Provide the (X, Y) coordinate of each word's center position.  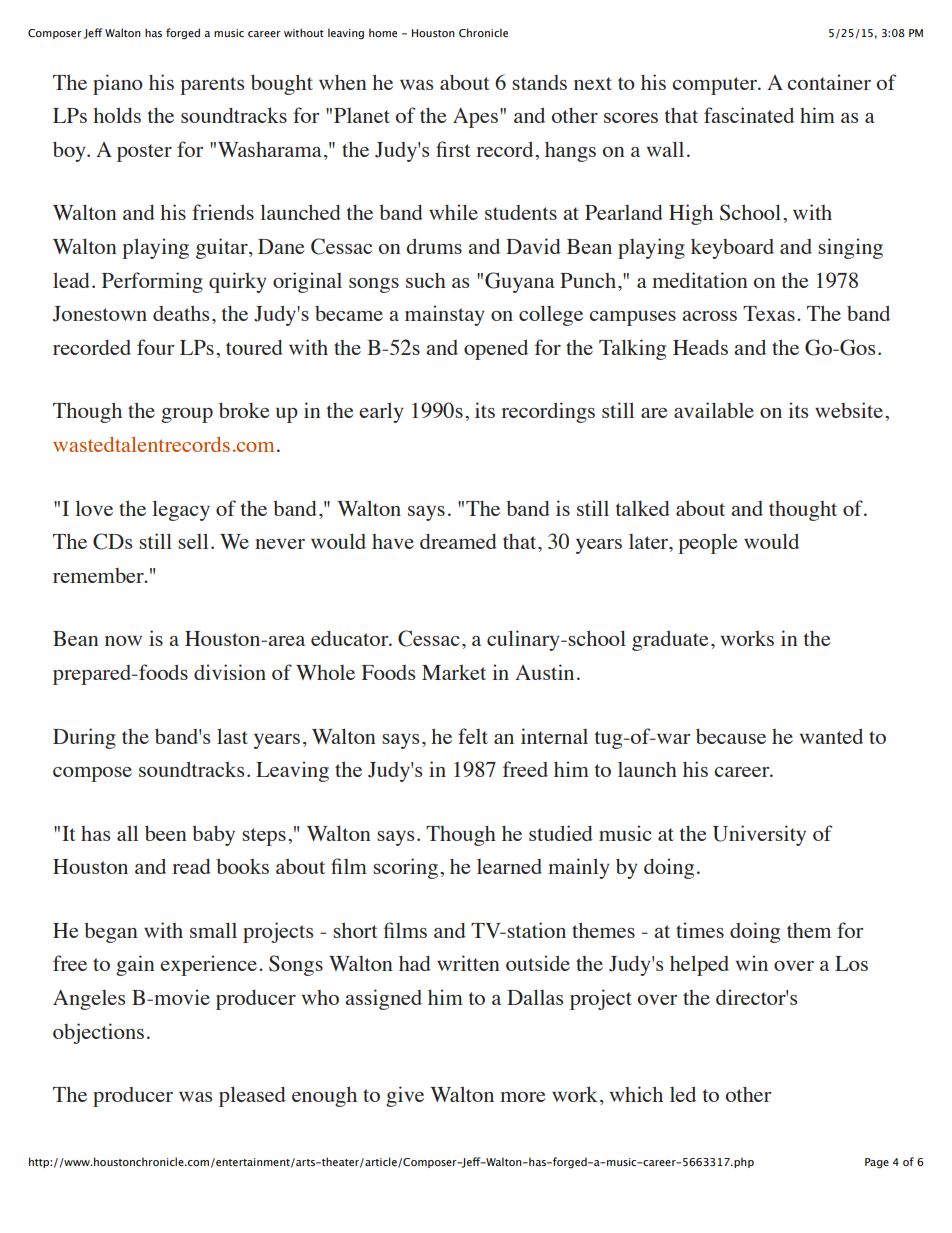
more (523, 1097)
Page (877, 1163)
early (381, 412)
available (714, 410)
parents (212, 86)
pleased (252, 1096)
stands (539, 82)
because (731, 736)
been (166, 833)
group (187, 415)
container (829, 82)
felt (473, 736)
